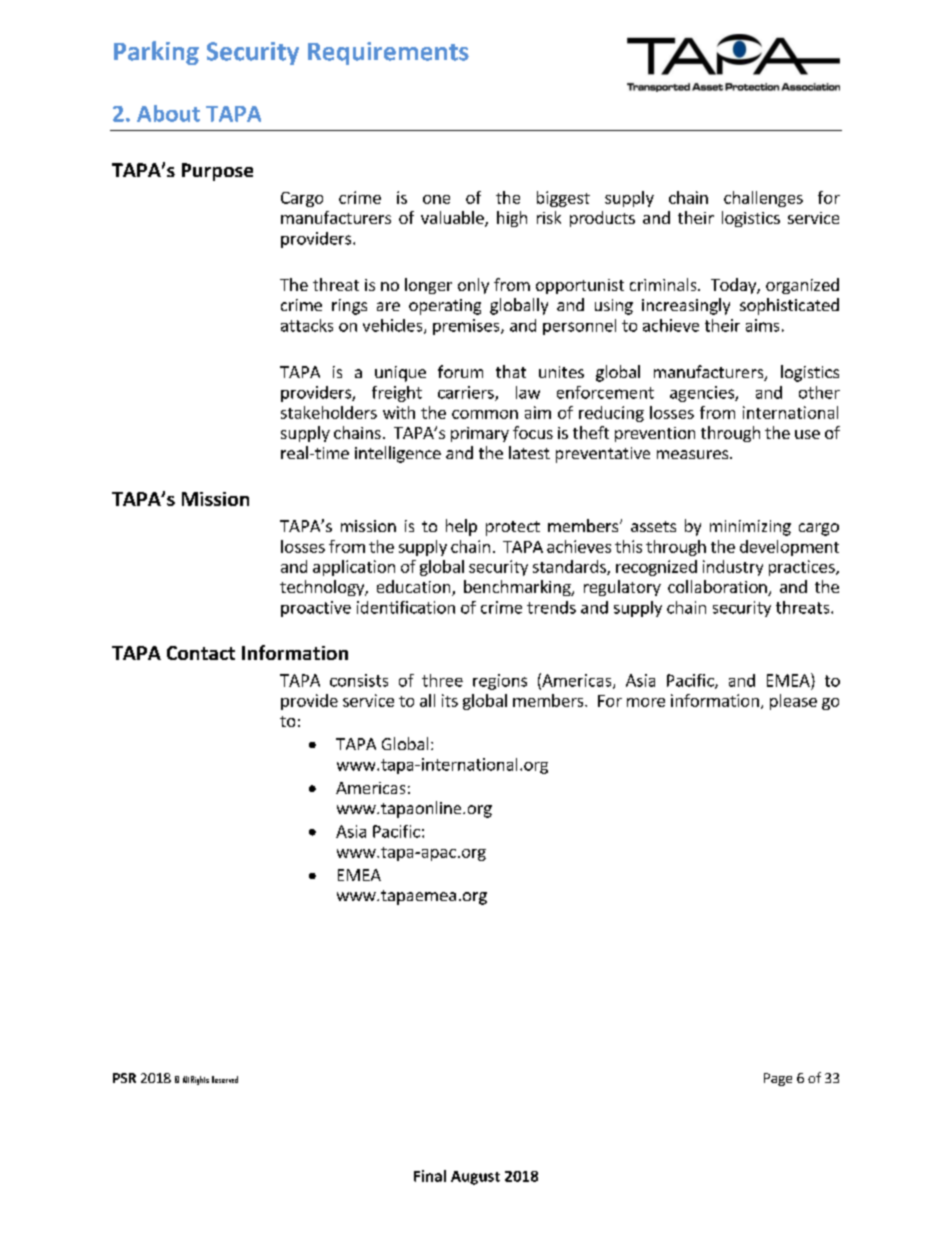 Image resolution: width=952 pixels, height=1233 pixels. I want to click on Contact, so click(201, 653).
